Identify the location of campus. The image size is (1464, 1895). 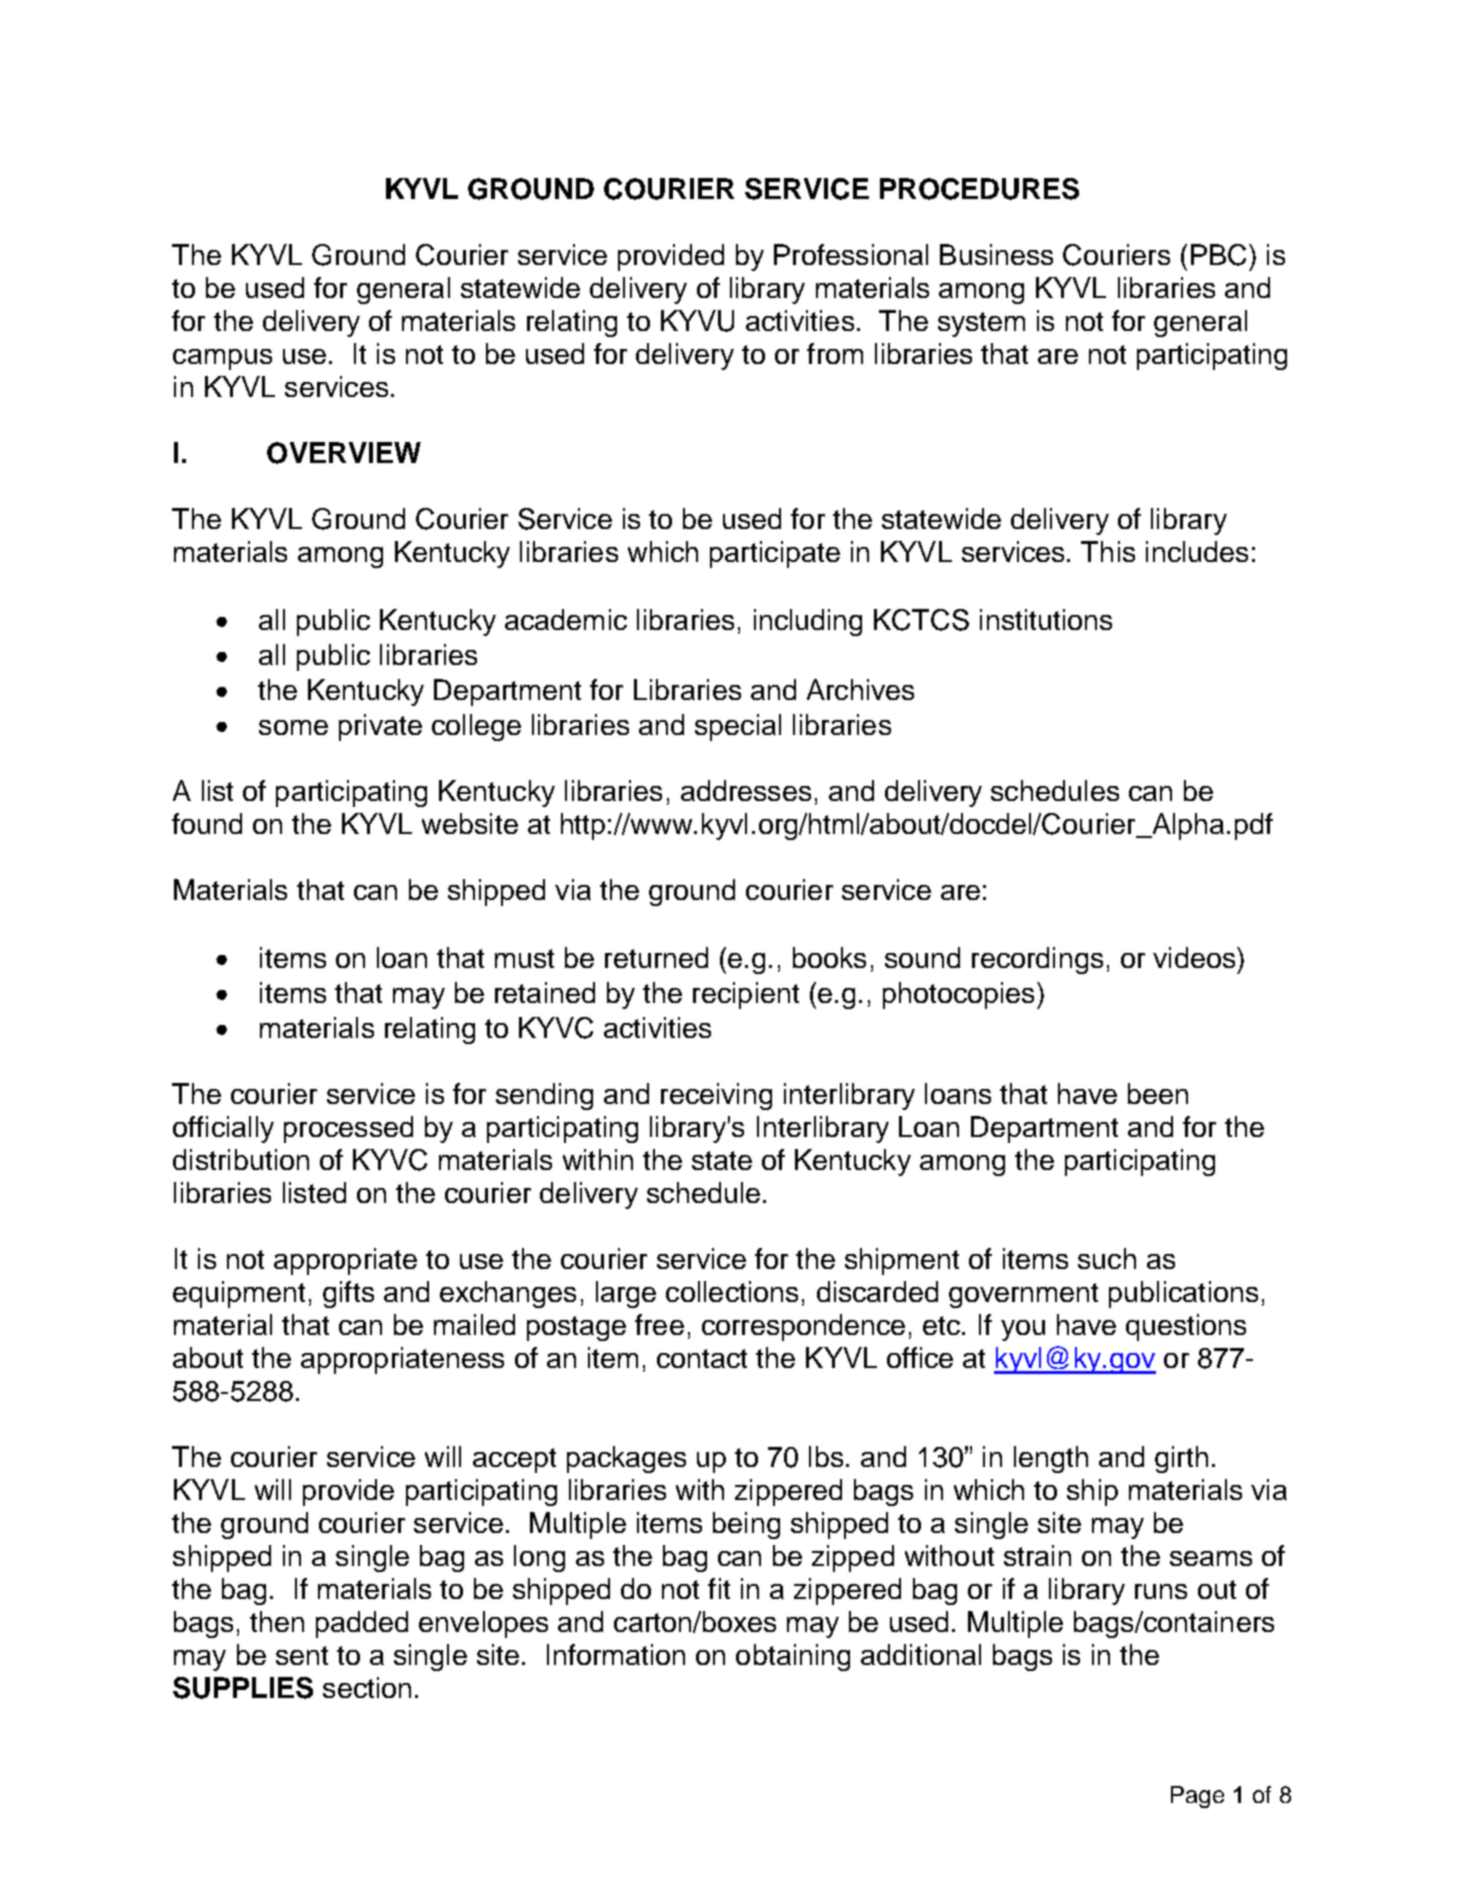
(222, 359).
